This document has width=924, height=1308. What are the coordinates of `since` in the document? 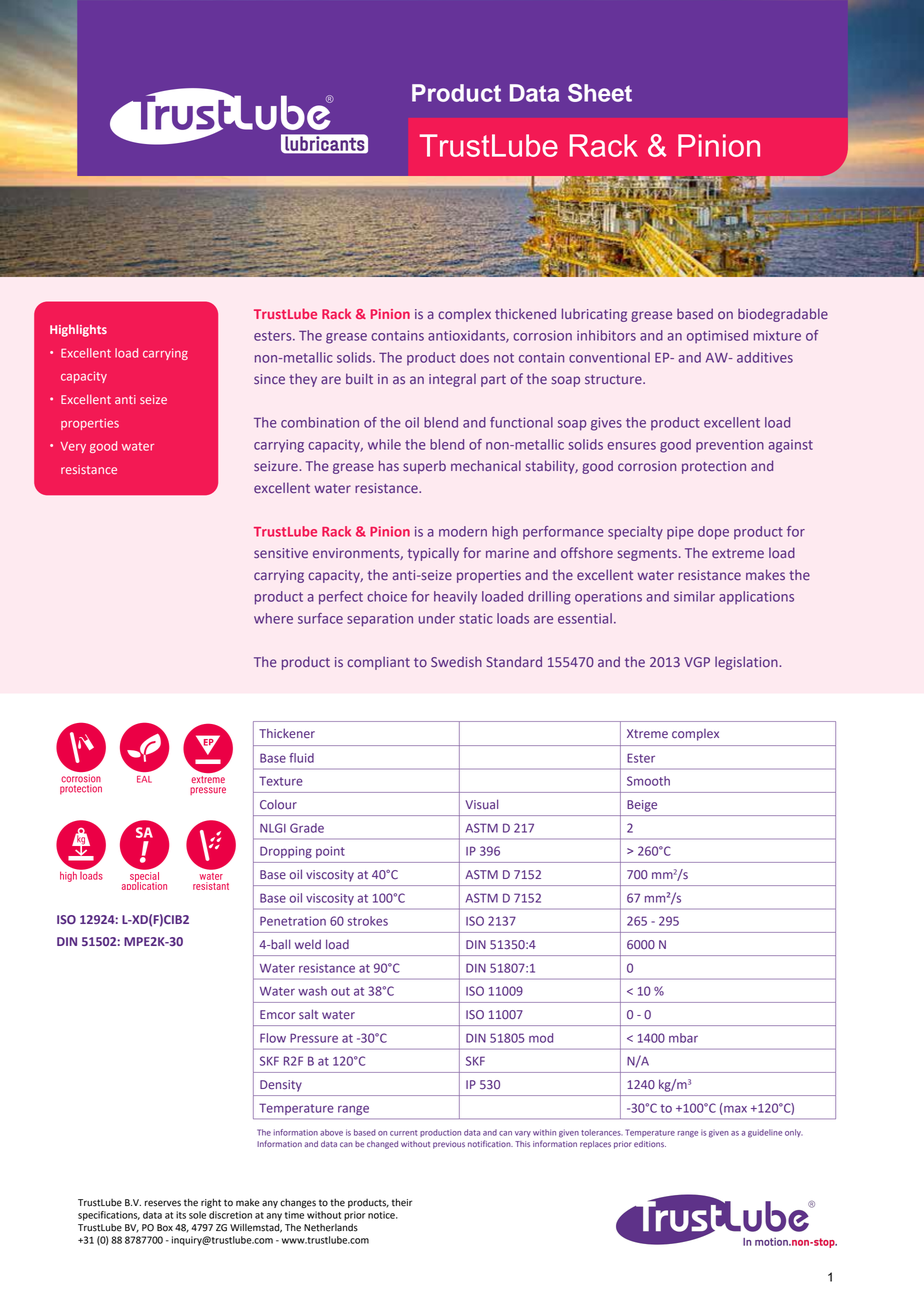 It's located at (269, 379).
